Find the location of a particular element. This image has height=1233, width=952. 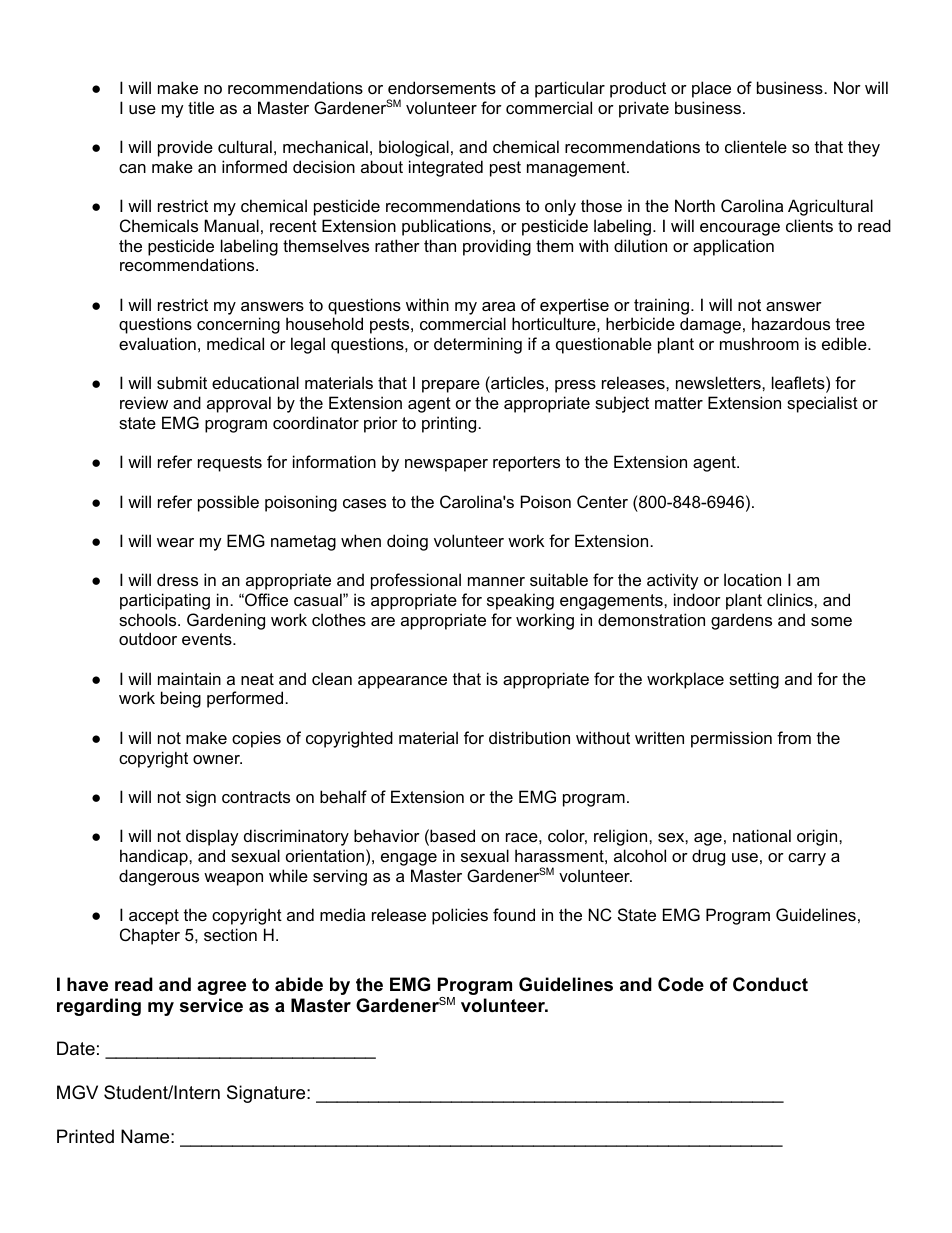

Conduct is located at coordinates (770, 984).
